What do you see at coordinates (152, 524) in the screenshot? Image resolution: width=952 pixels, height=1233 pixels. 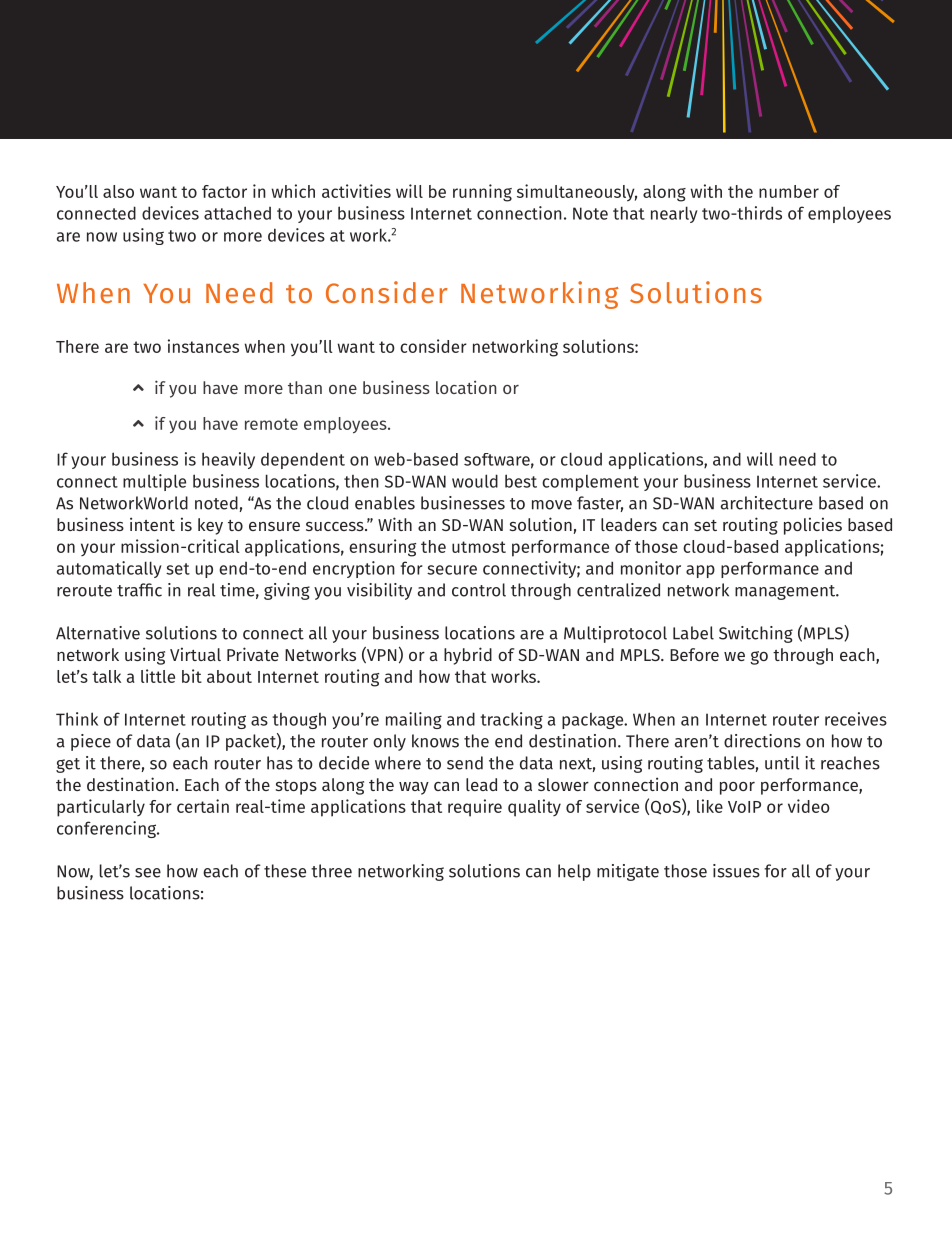 I see `intent` at bounding box center [152, 524].
